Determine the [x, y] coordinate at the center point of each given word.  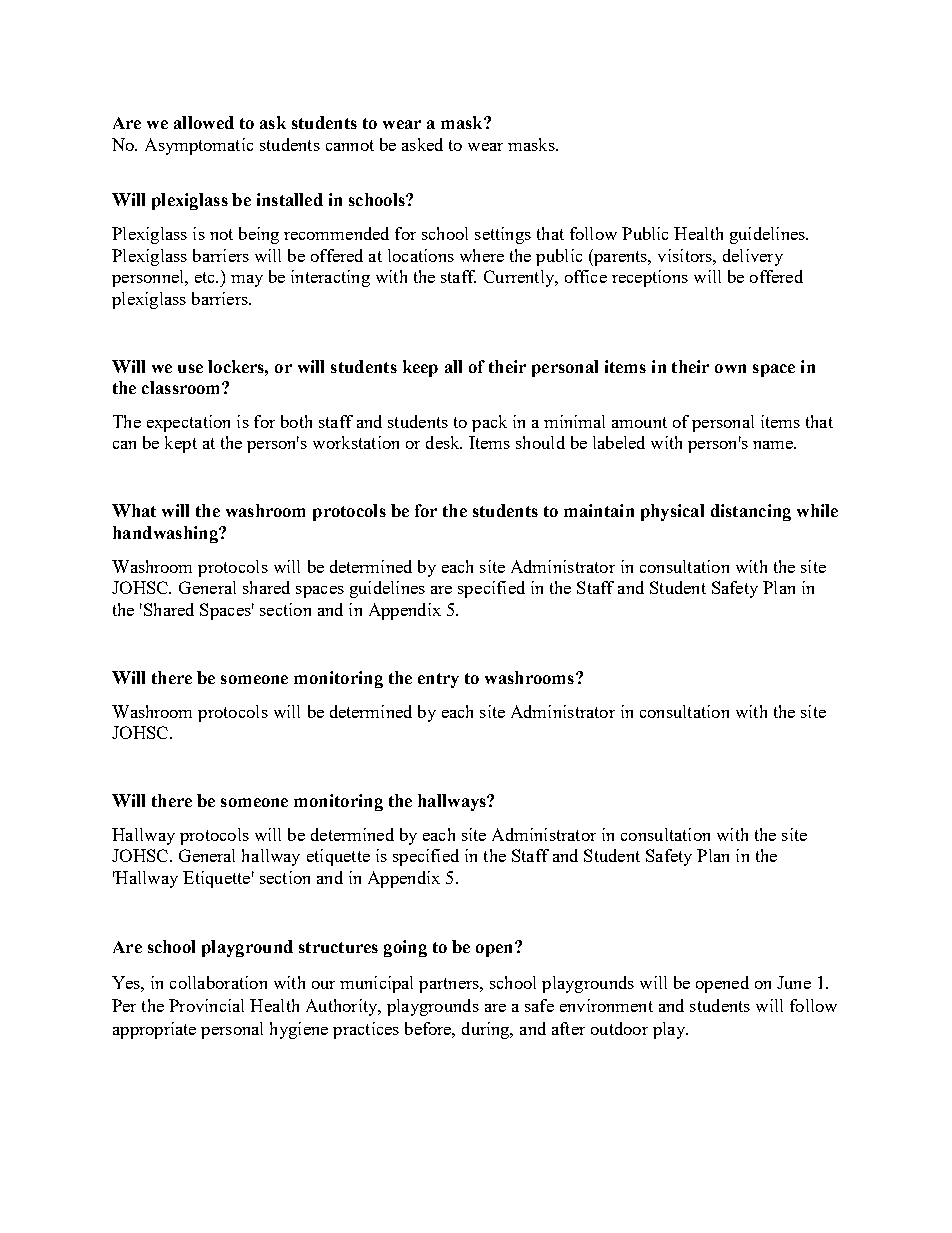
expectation [188, 423]
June [794, 982]
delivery [753, 257]
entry [438, 680]
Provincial [206, 1005]
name [774, 445]
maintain [599, 510]
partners [450, 985]
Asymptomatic [199, 146]
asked [422, 144]
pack [489, 423]
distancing [751, 512]
